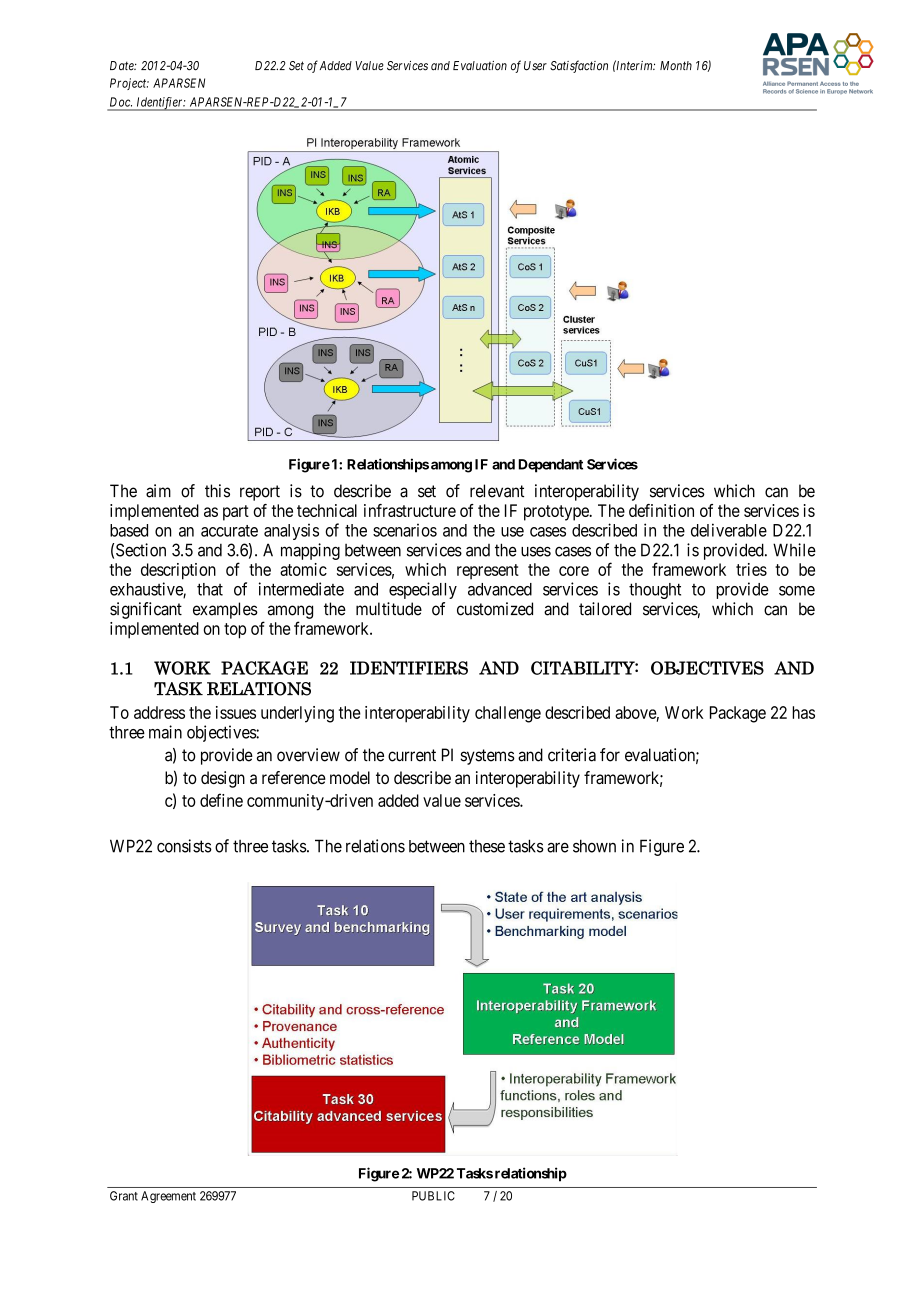  I want to click on top, so click(235, 631).
